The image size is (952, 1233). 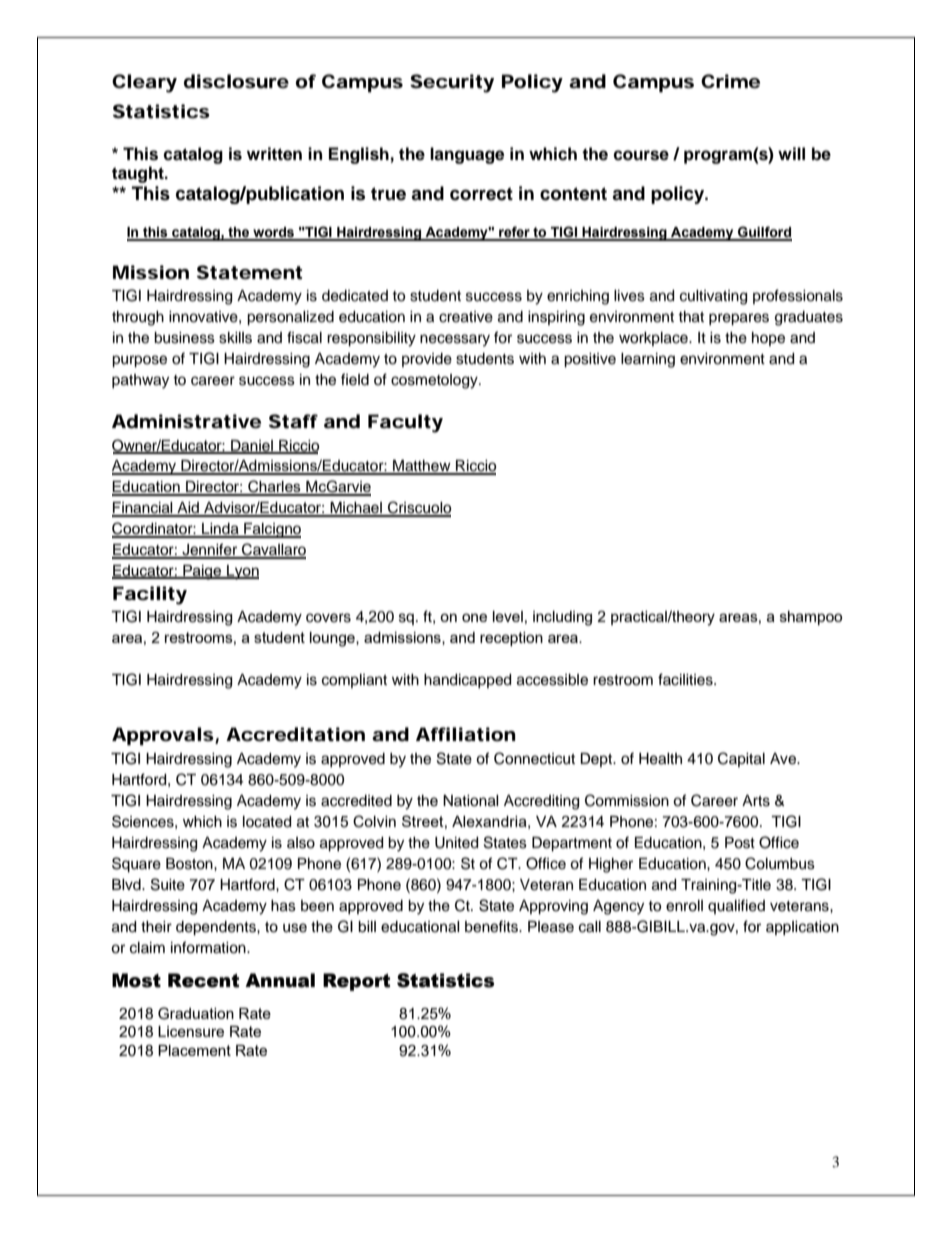 What do you see at coordinates (202, 572) in the page?
I see `Paige` at bounding box center [202, 572].
